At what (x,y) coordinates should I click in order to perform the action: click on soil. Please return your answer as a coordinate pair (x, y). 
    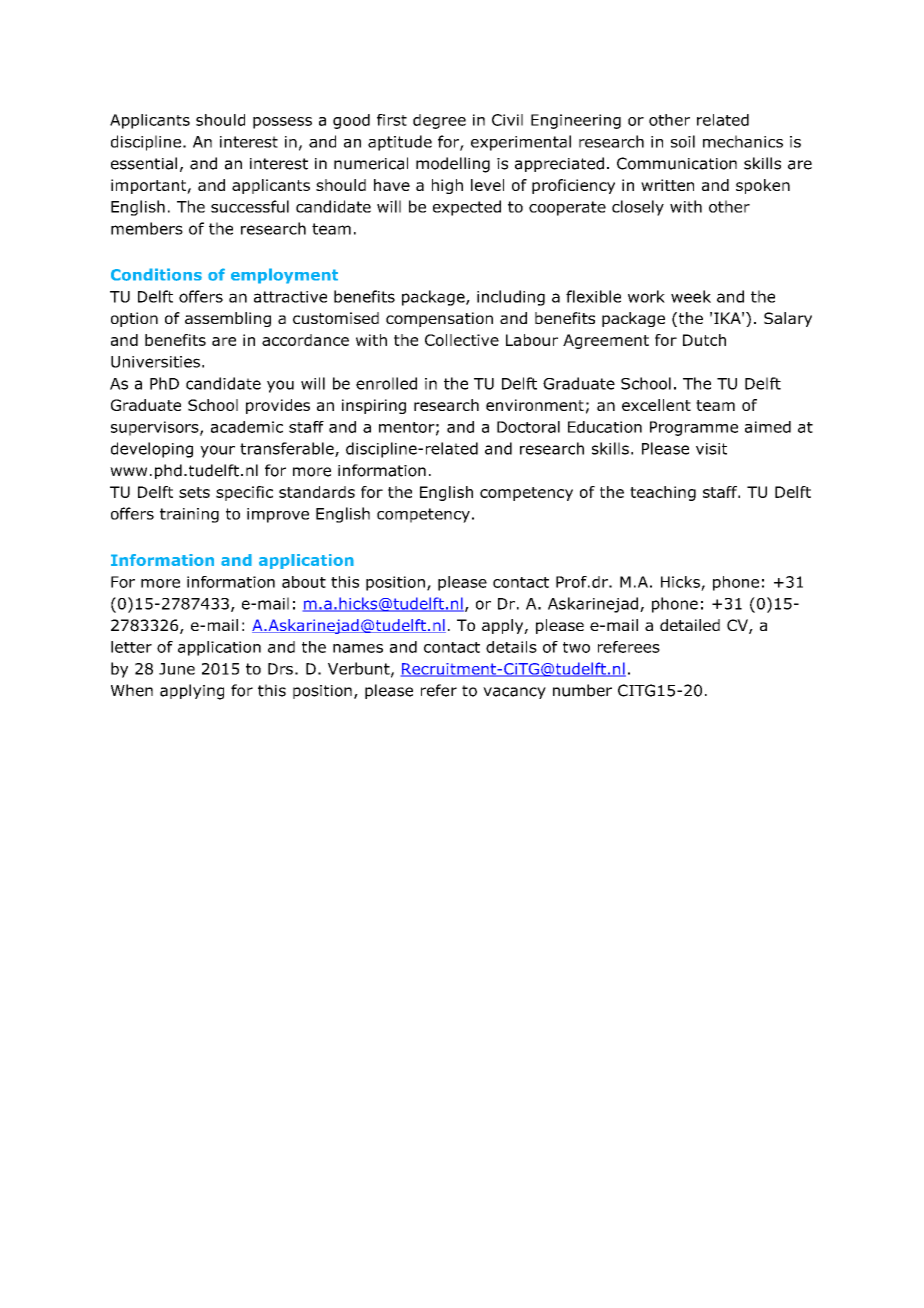
    Looking at the image, I should click on (683, 141).
